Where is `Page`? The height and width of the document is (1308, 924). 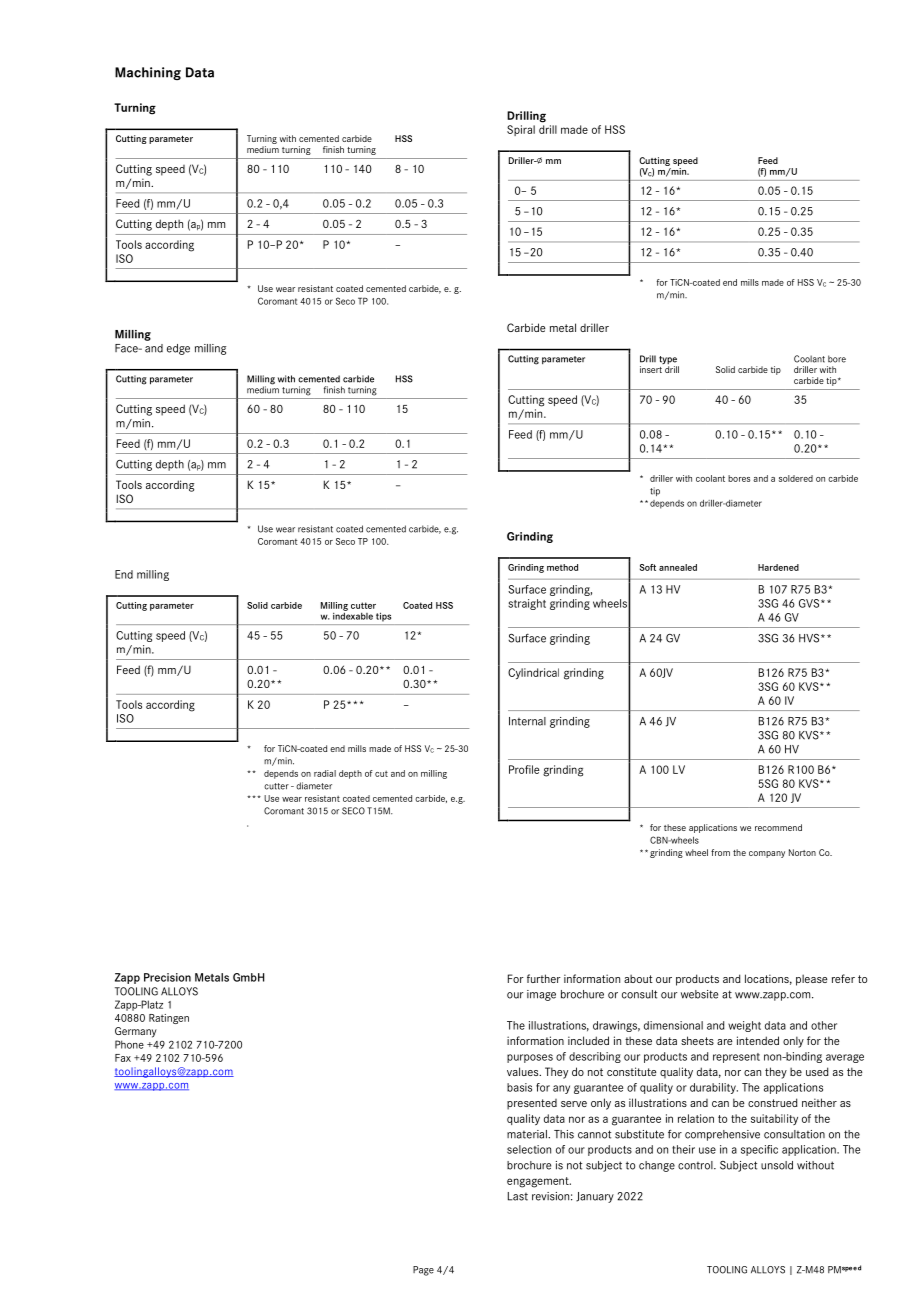
Page is located at coordinates (423, 1271).
